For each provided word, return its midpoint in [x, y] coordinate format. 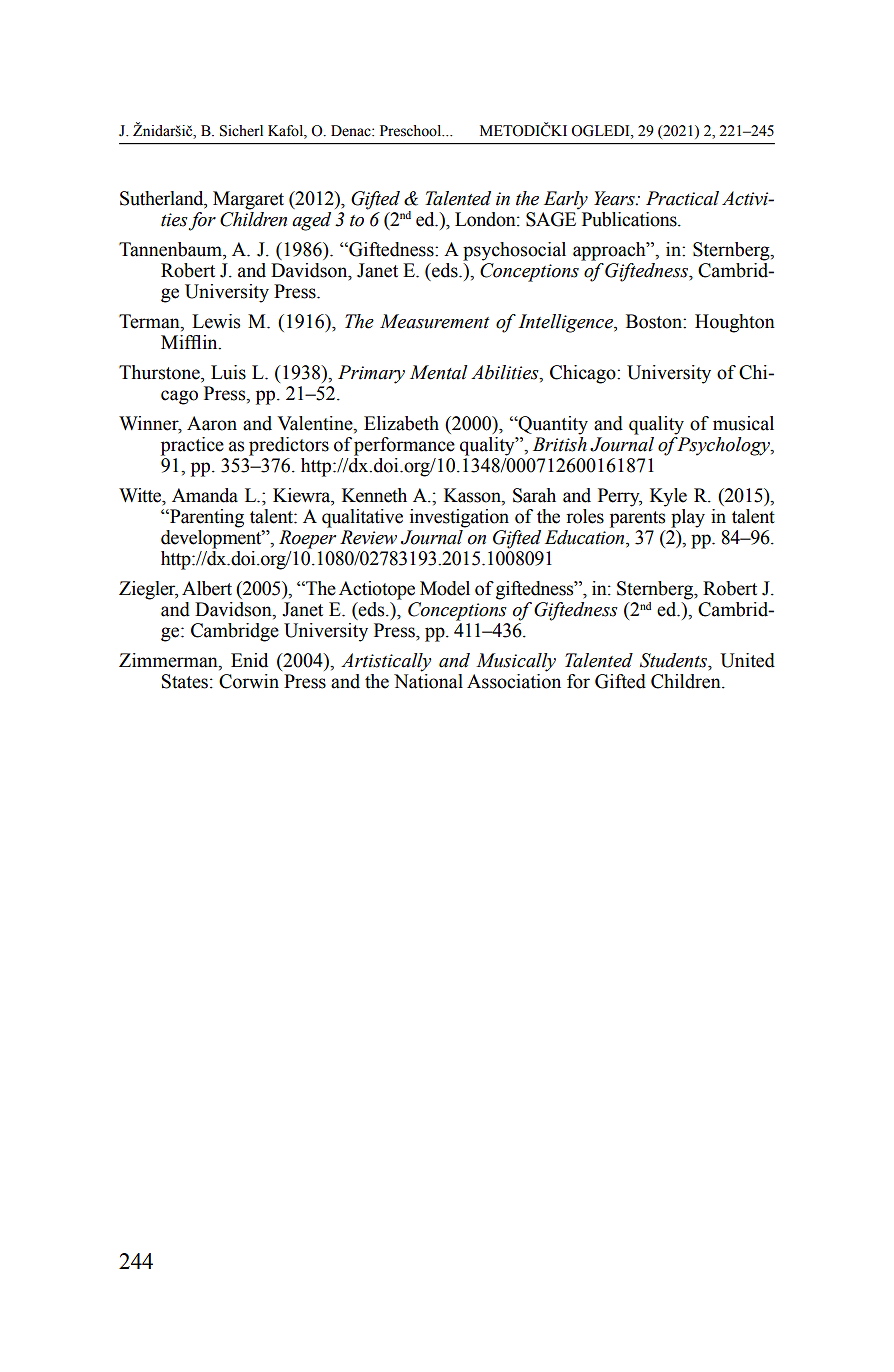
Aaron [212, 423]
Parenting [206, 518]
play [688, 518]
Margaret [248, 200]
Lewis [216, 321]
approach [610, 251]
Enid [249, 660]
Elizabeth [401, 423]
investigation [459, 518]
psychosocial [514, 251]
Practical [682, 198]
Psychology [723, 445]
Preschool [412, 131]
